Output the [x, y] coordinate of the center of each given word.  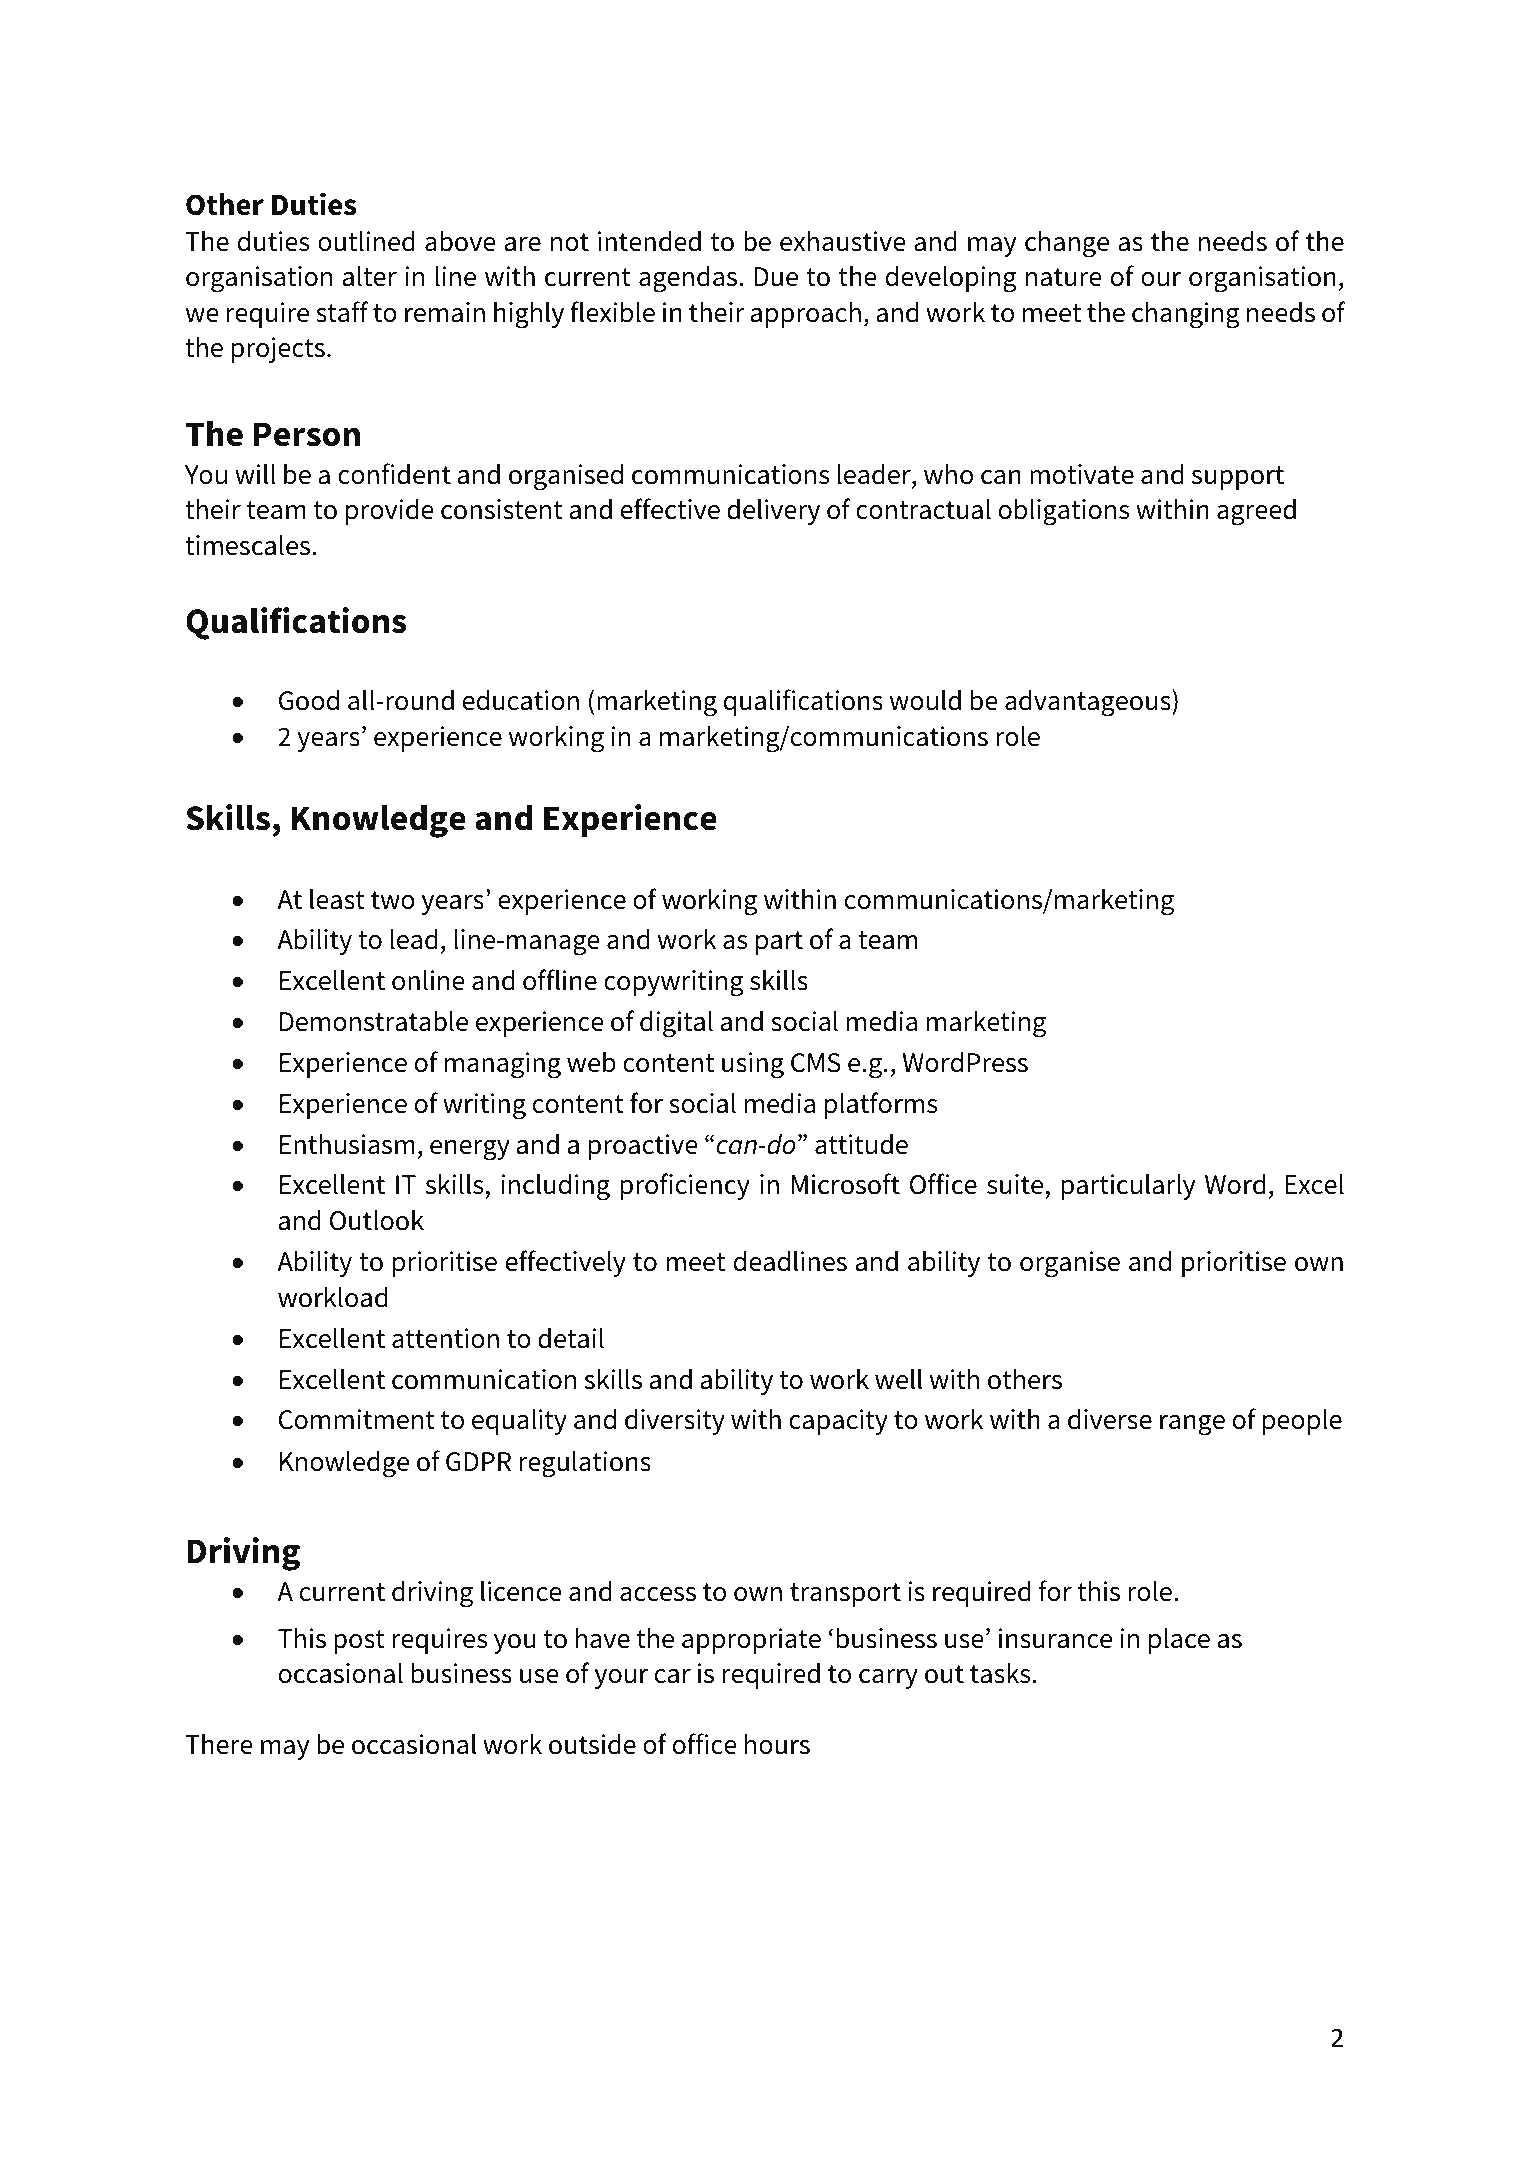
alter [370, 276]
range [1192, 1425]
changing [1185, 315]
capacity [838, 1422]
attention [445, 1338]
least [337, 899]
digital [676, 1024]
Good [309, 700]
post [359, 1642]
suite [1016, 1186]
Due [776, 277]
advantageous [1089, 703]
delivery [773, 511]
